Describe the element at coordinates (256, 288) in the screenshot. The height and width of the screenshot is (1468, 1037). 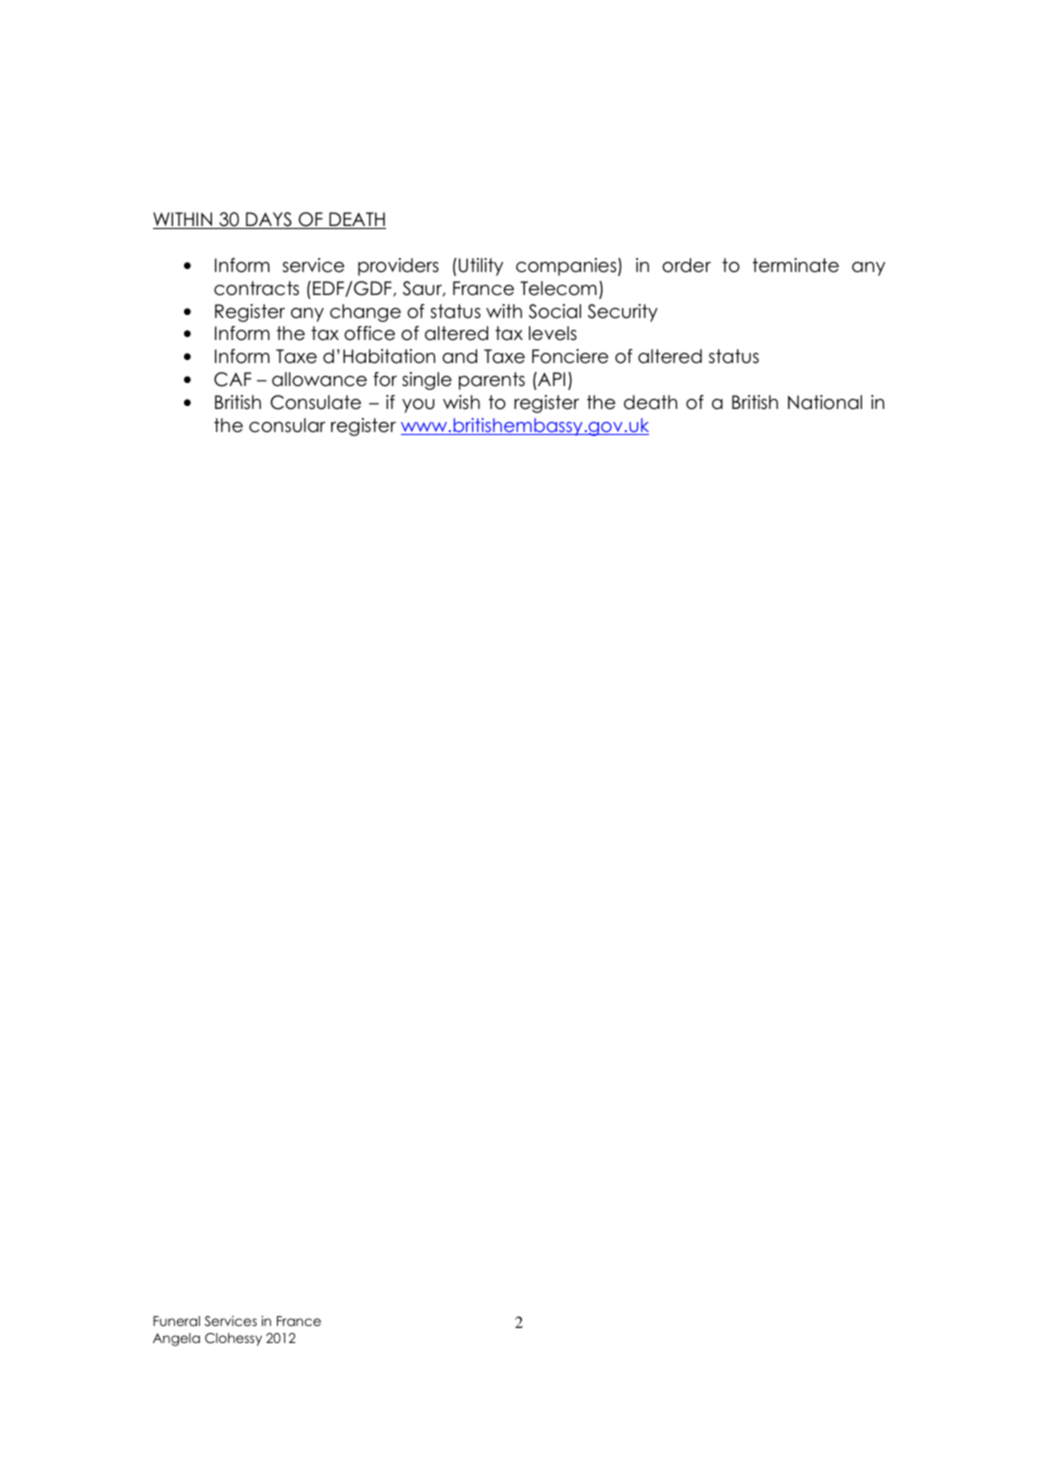
I see `contracts` at that location.
